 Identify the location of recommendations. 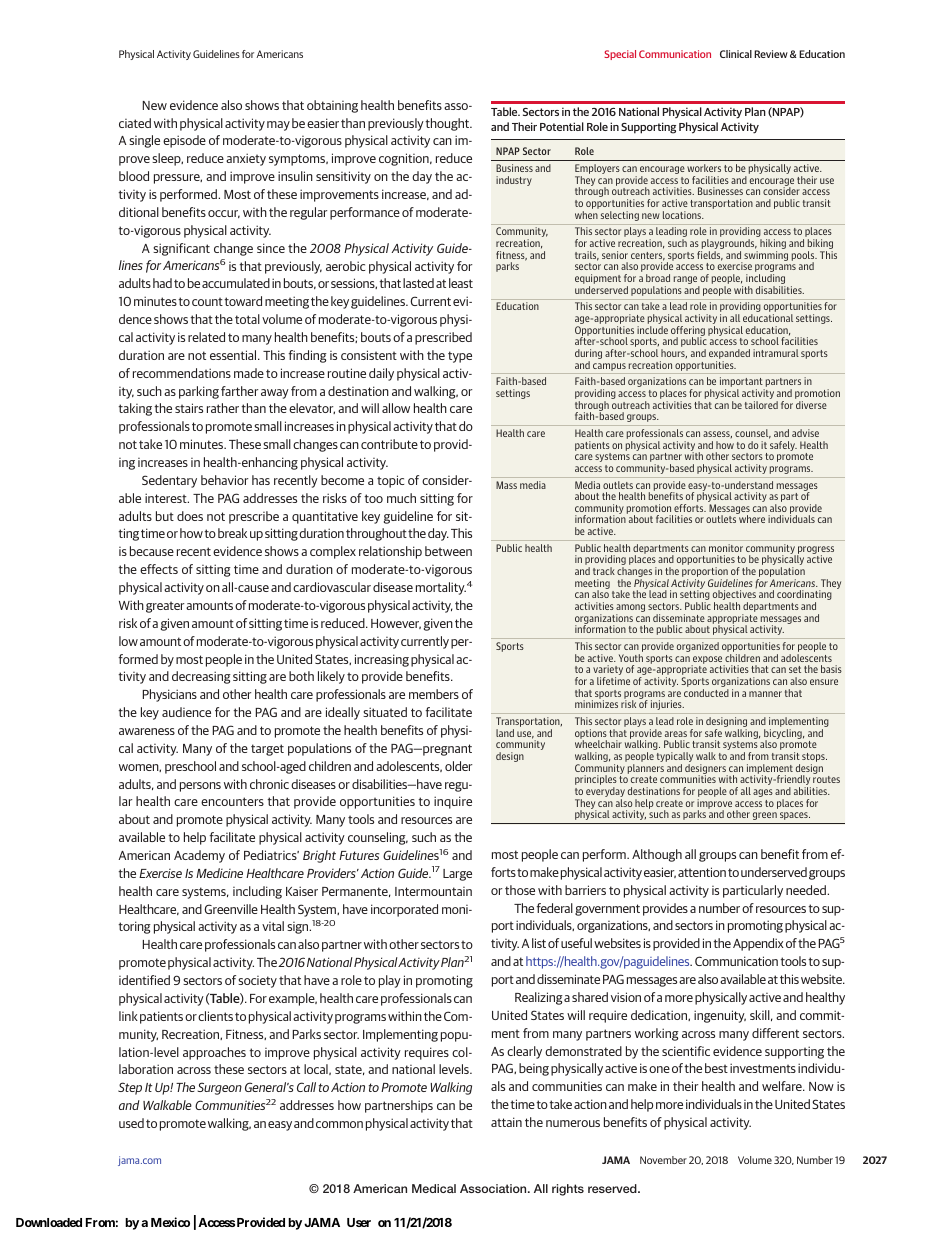
(182, 373).
